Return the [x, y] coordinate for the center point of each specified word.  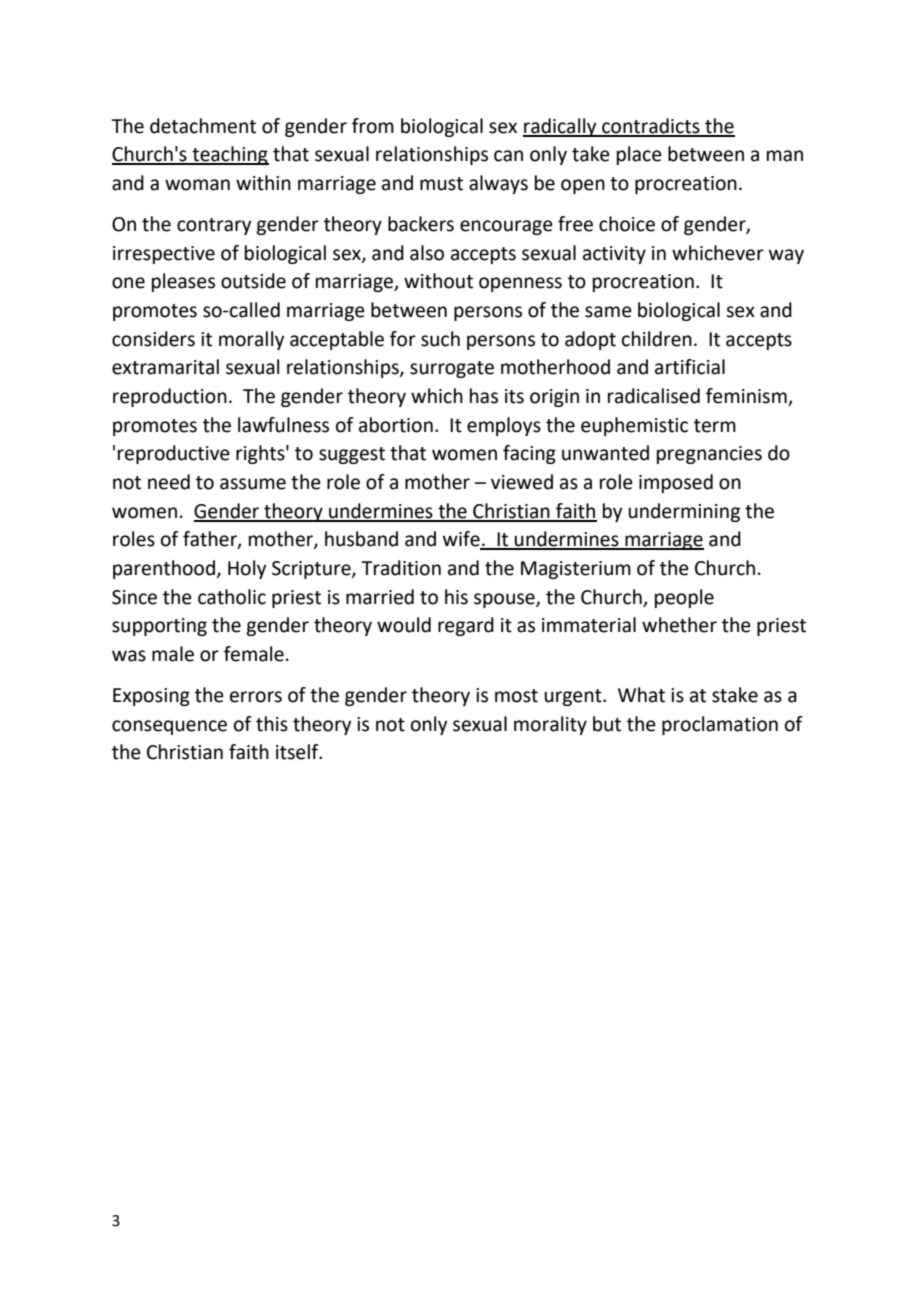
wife [462, 540]
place [639, 155]
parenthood [164, 569]
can [508, 156]
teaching [229, 155]
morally [251, 340]
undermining [684, 512]
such [440, 339]
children [657, 339]
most [516, 696]
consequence [169, 727]
